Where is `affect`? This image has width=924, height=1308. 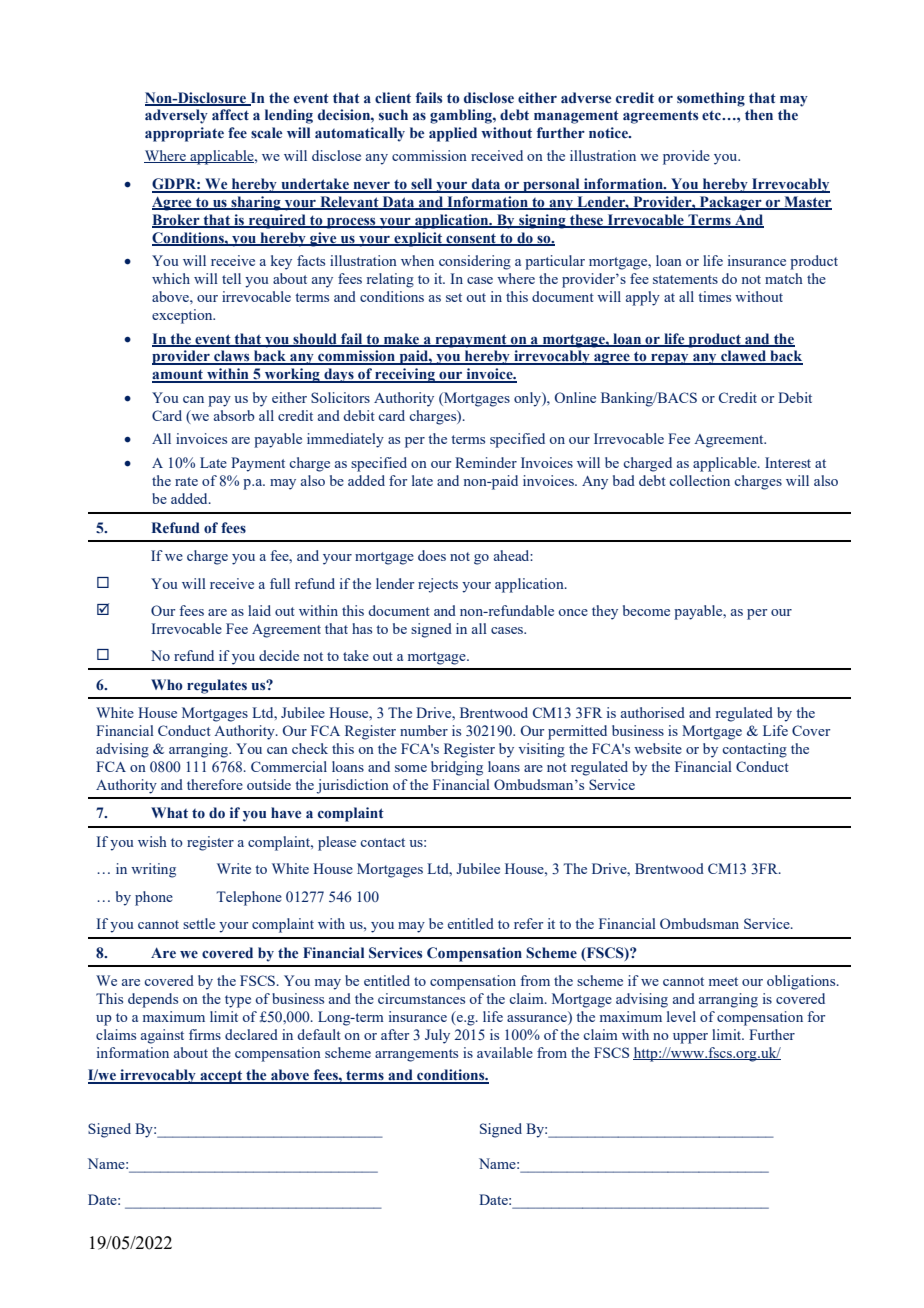 affect is located at coordinates (230, 114).
